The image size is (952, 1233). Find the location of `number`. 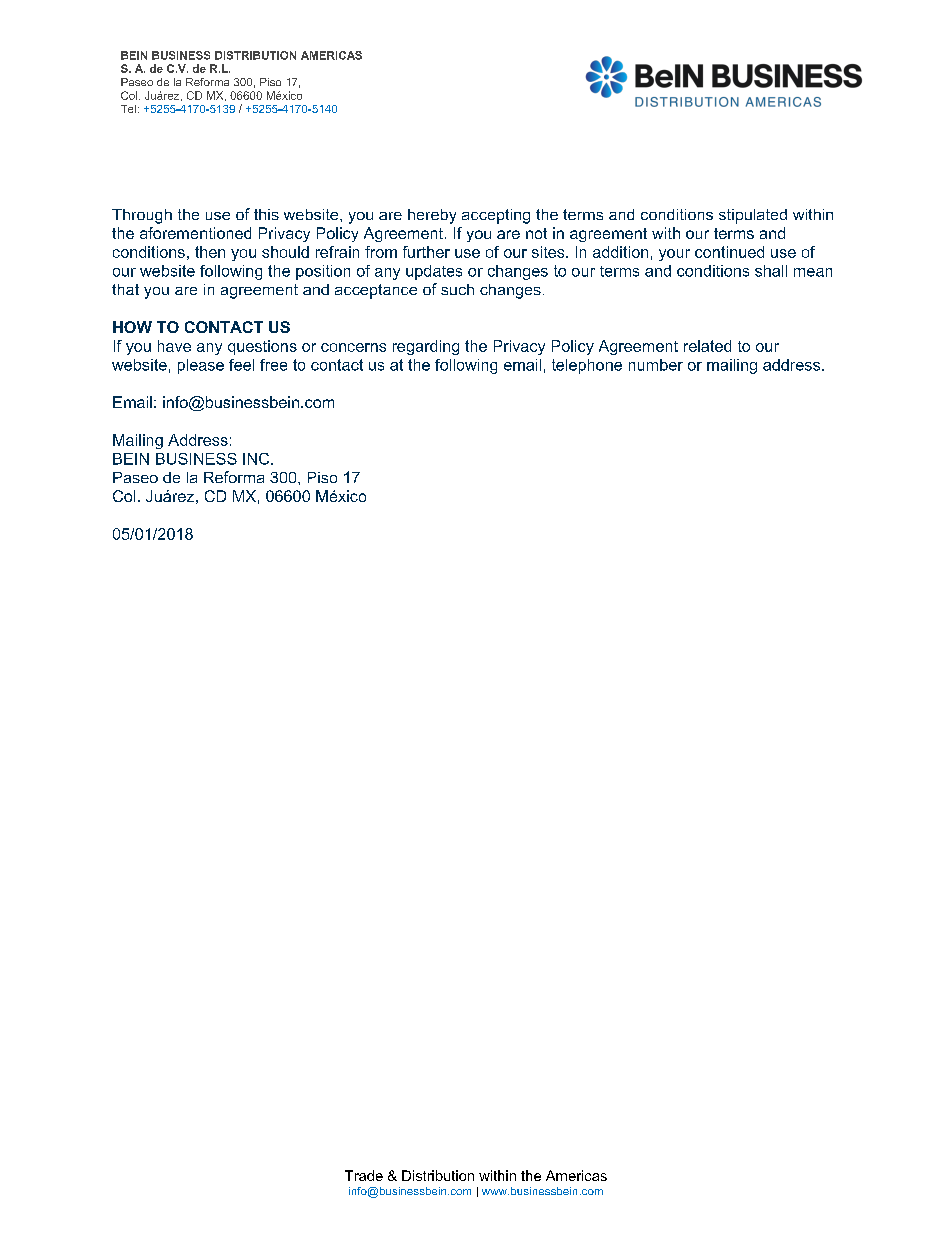

number is located at coordinates (656, 365).
